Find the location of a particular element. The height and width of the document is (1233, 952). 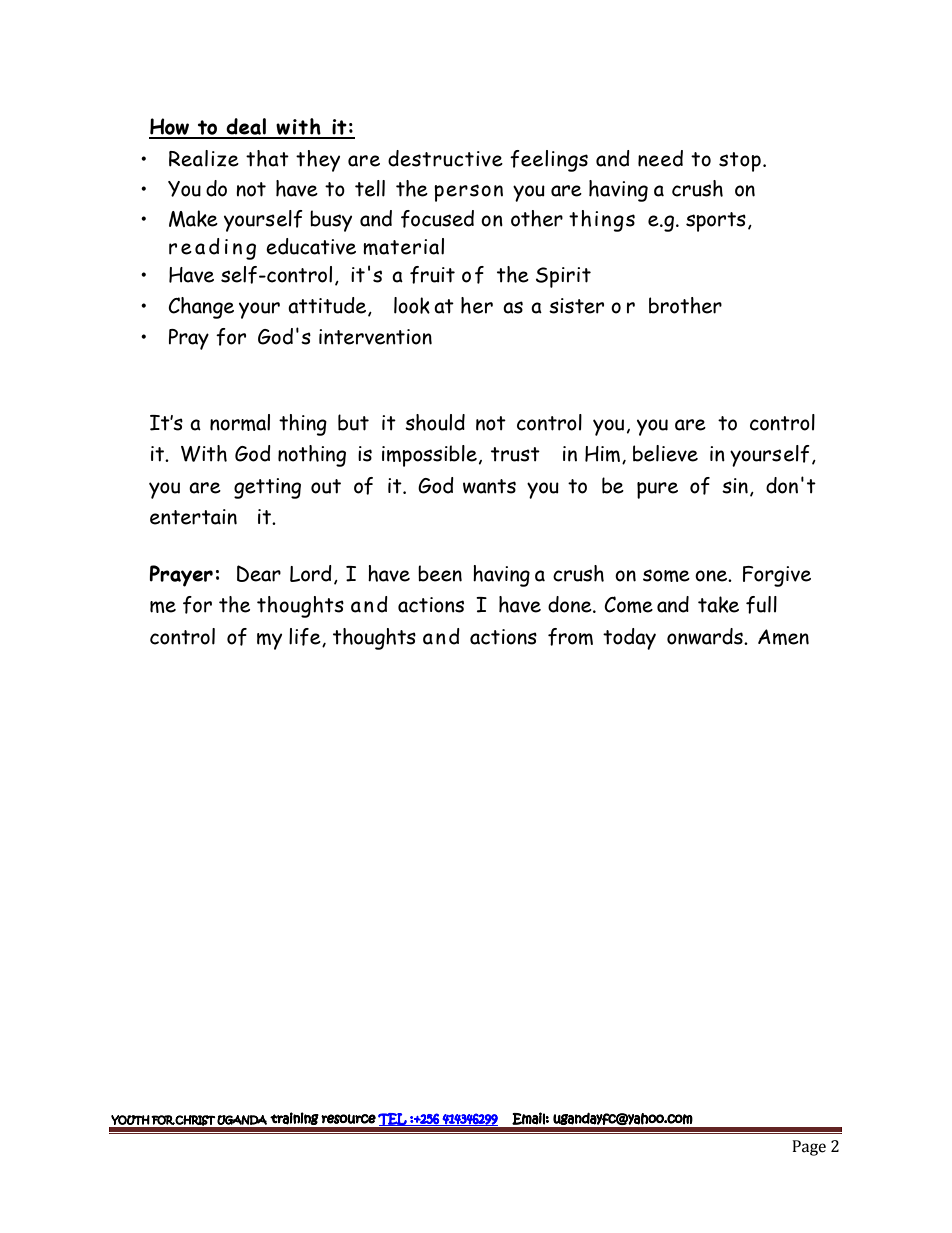

getting is located at coordinates (267, 488).
